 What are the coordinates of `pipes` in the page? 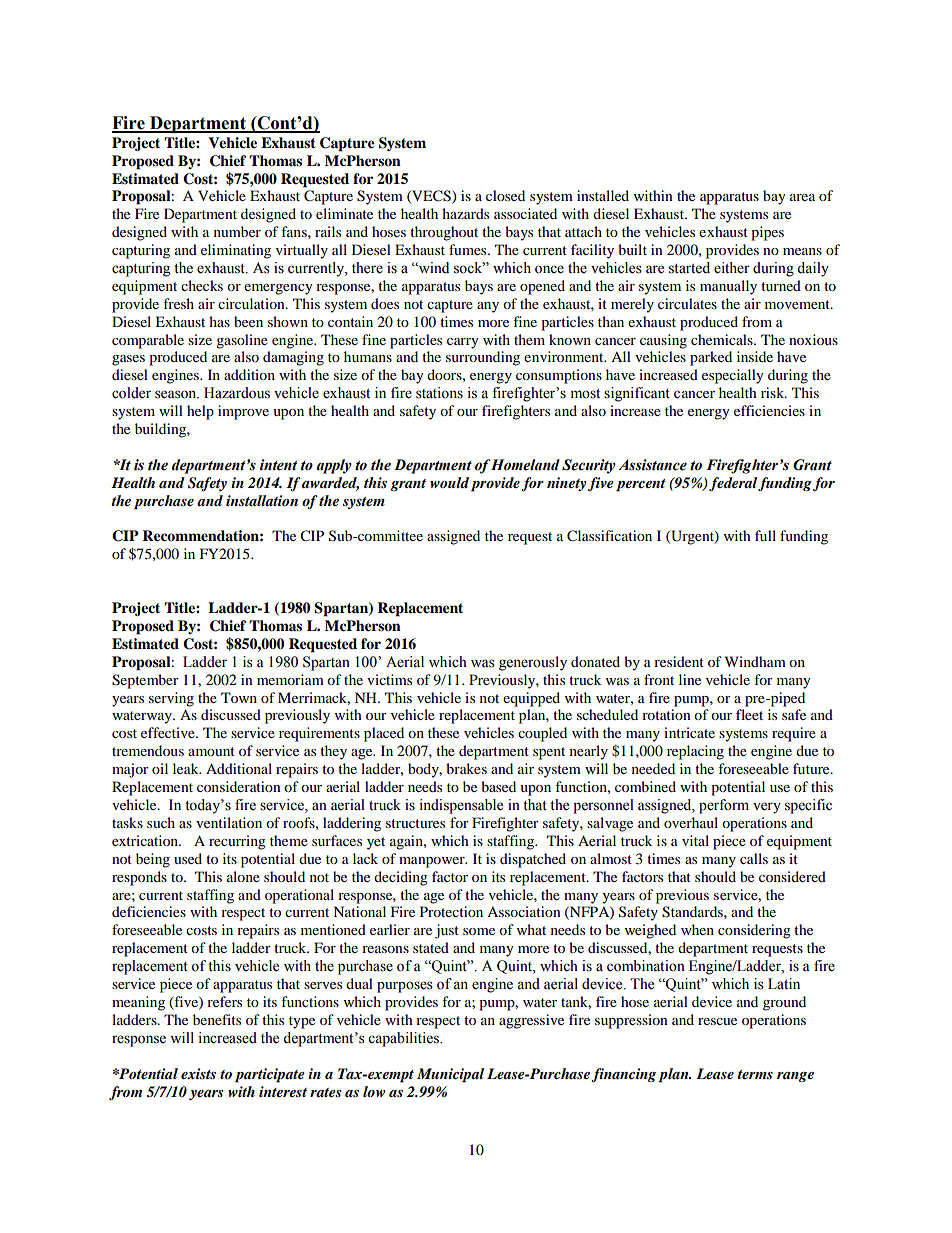 It's located at (767, 233).
